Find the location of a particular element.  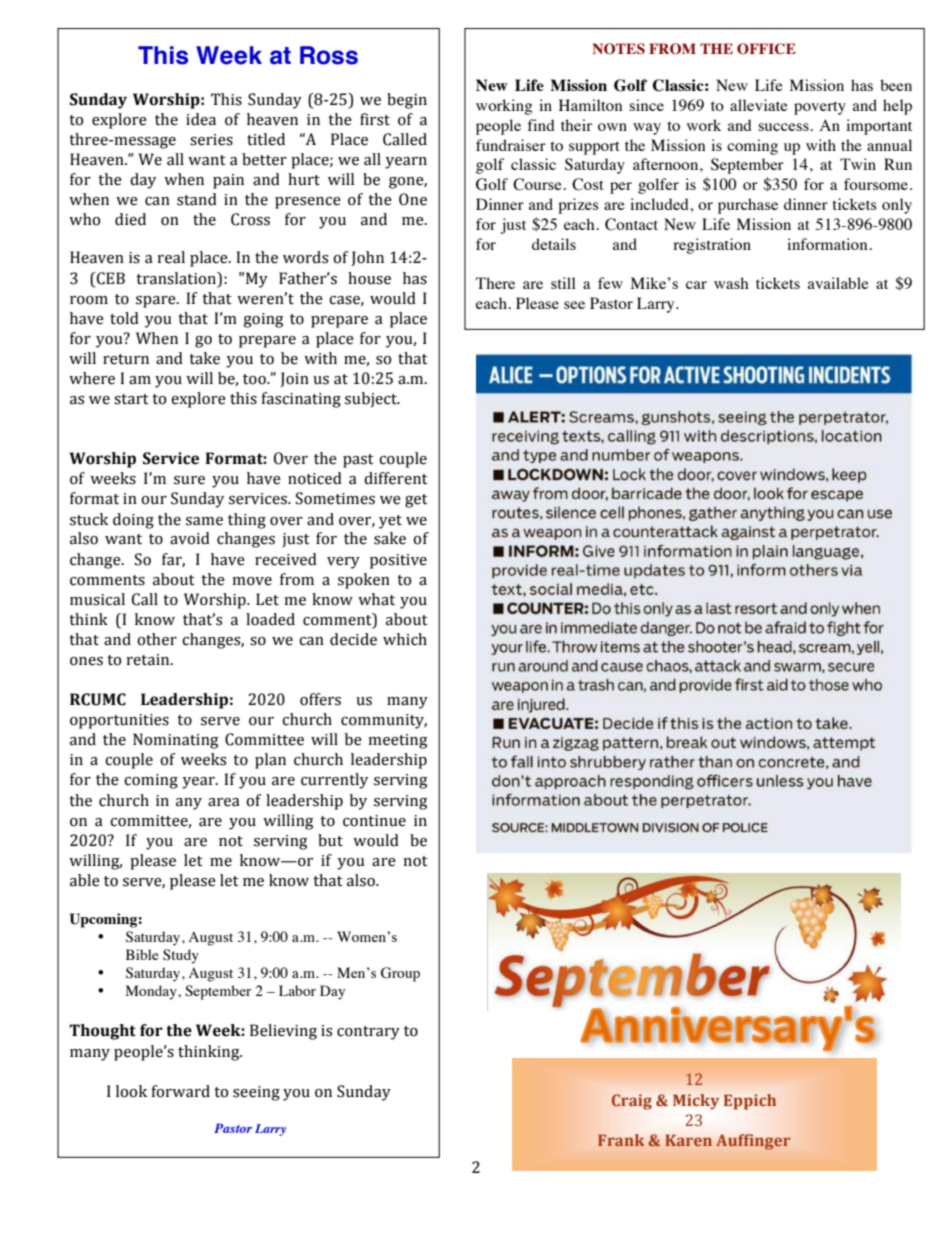

alleviate is located at coordinates (759, 105).
